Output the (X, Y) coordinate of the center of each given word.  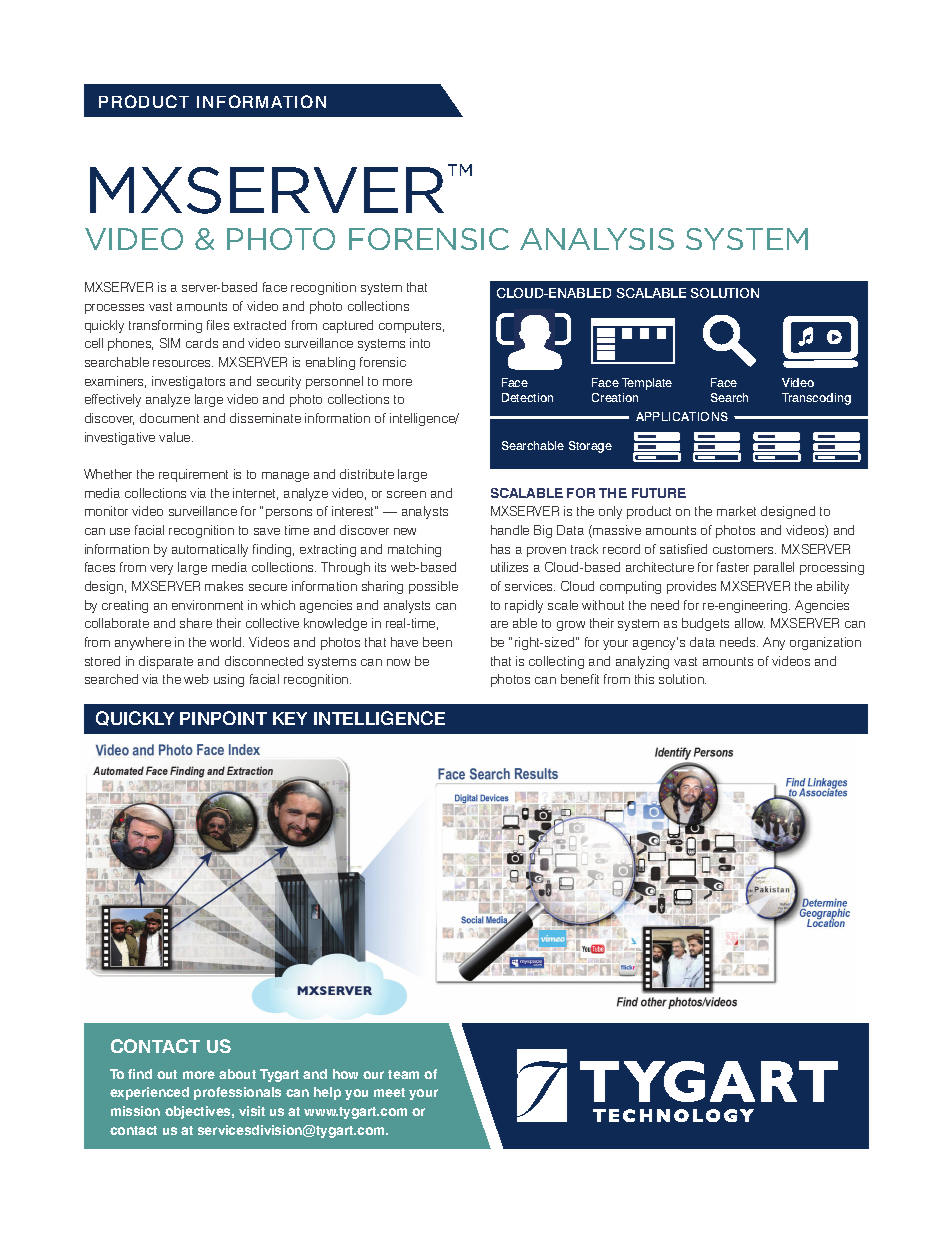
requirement (193, 475)
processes (114, 309)
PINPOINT (223, 718)
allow (750, 623)
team (403, 1074)
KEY (290, 718)
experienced (149, 1093)
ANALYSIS (597, 239)
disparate (166, 662)
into (420, 343)
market (736, 511)
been (437, 642)
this (644, 679)
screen (406, 494)
